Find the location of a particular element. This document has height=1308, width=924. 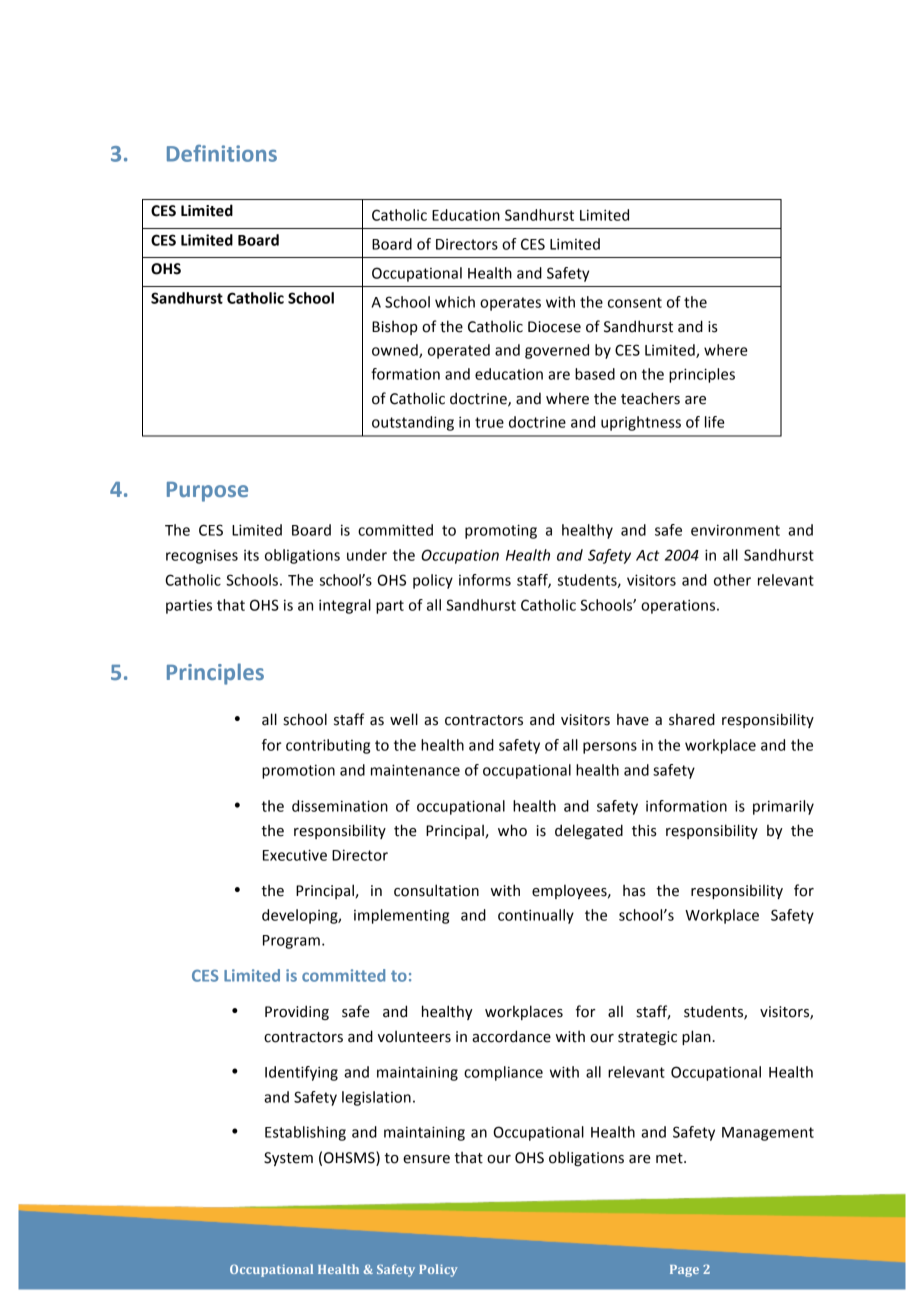

environment is located at coordinates (735, 530).
